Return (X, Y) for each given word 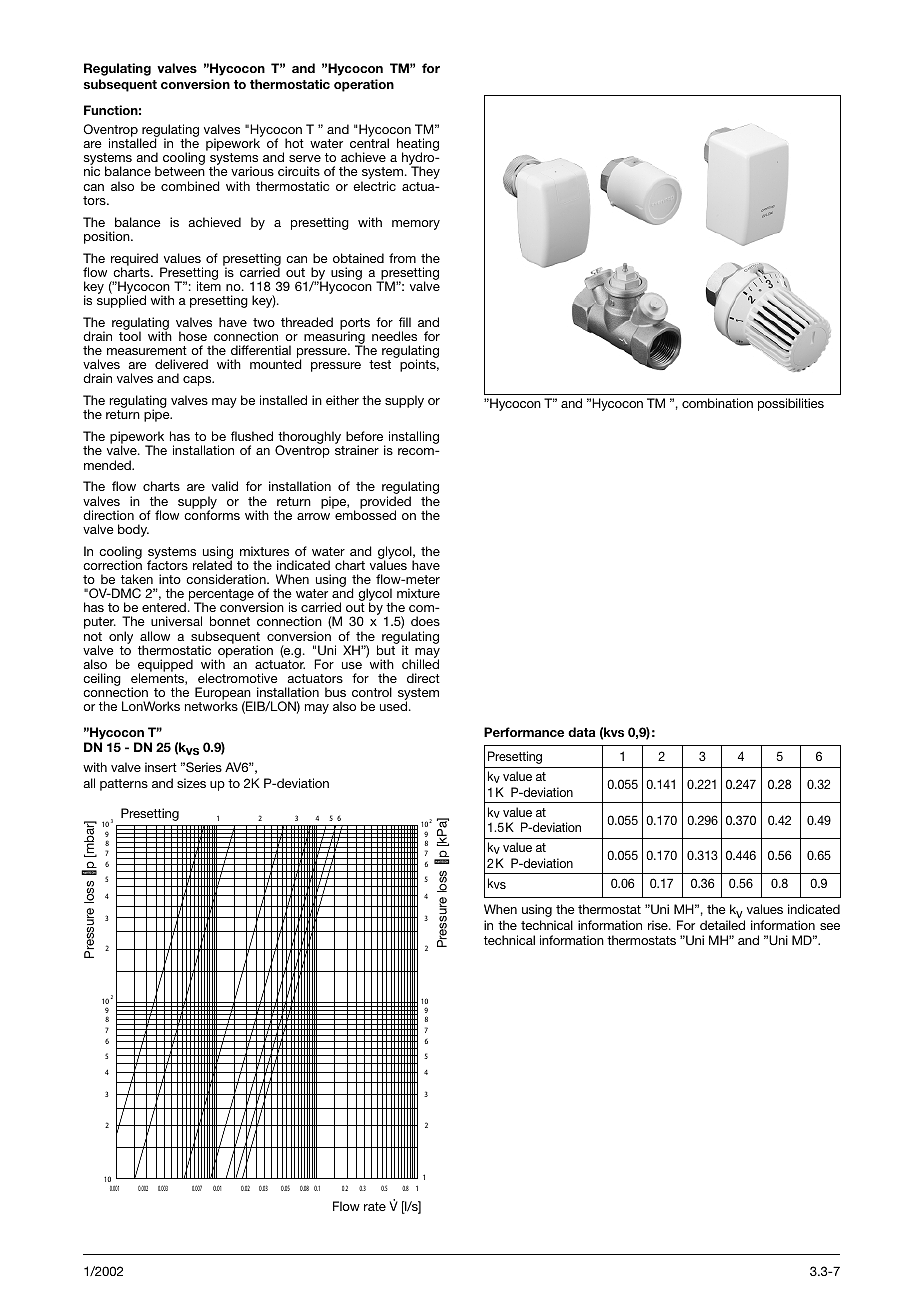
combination (717, 403)
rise (659, 925)
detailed (722, 925)
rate (375, 1206)
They (425, 172)
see (830, 926)
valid (225, 486)
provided (385, 503)
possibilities (791, 404)
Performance (524, 732)
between (180, 171)
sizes (191, 783)
